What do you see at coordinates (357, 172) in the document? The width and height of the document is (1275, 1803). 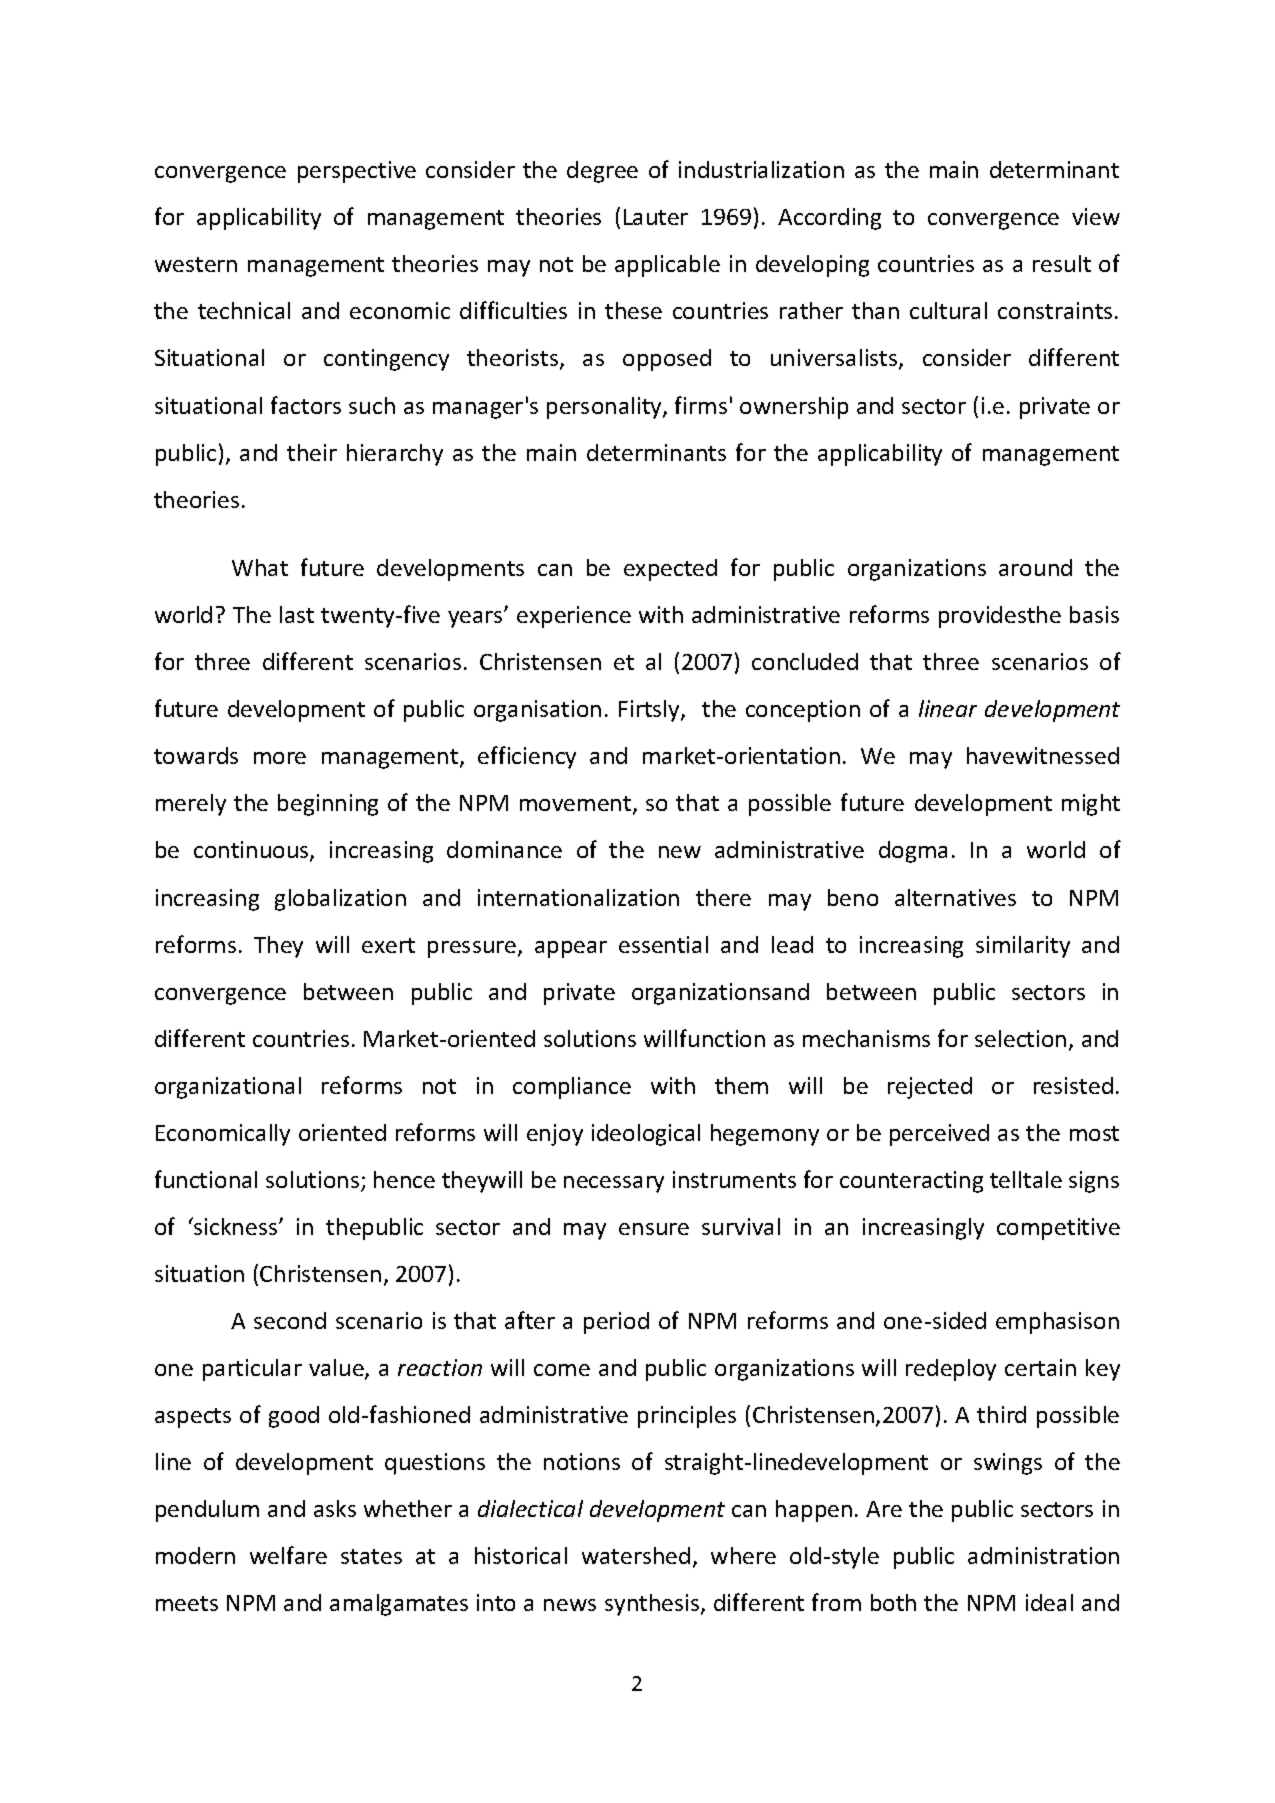 I see `perspective` at bounding box center [357, 172].
